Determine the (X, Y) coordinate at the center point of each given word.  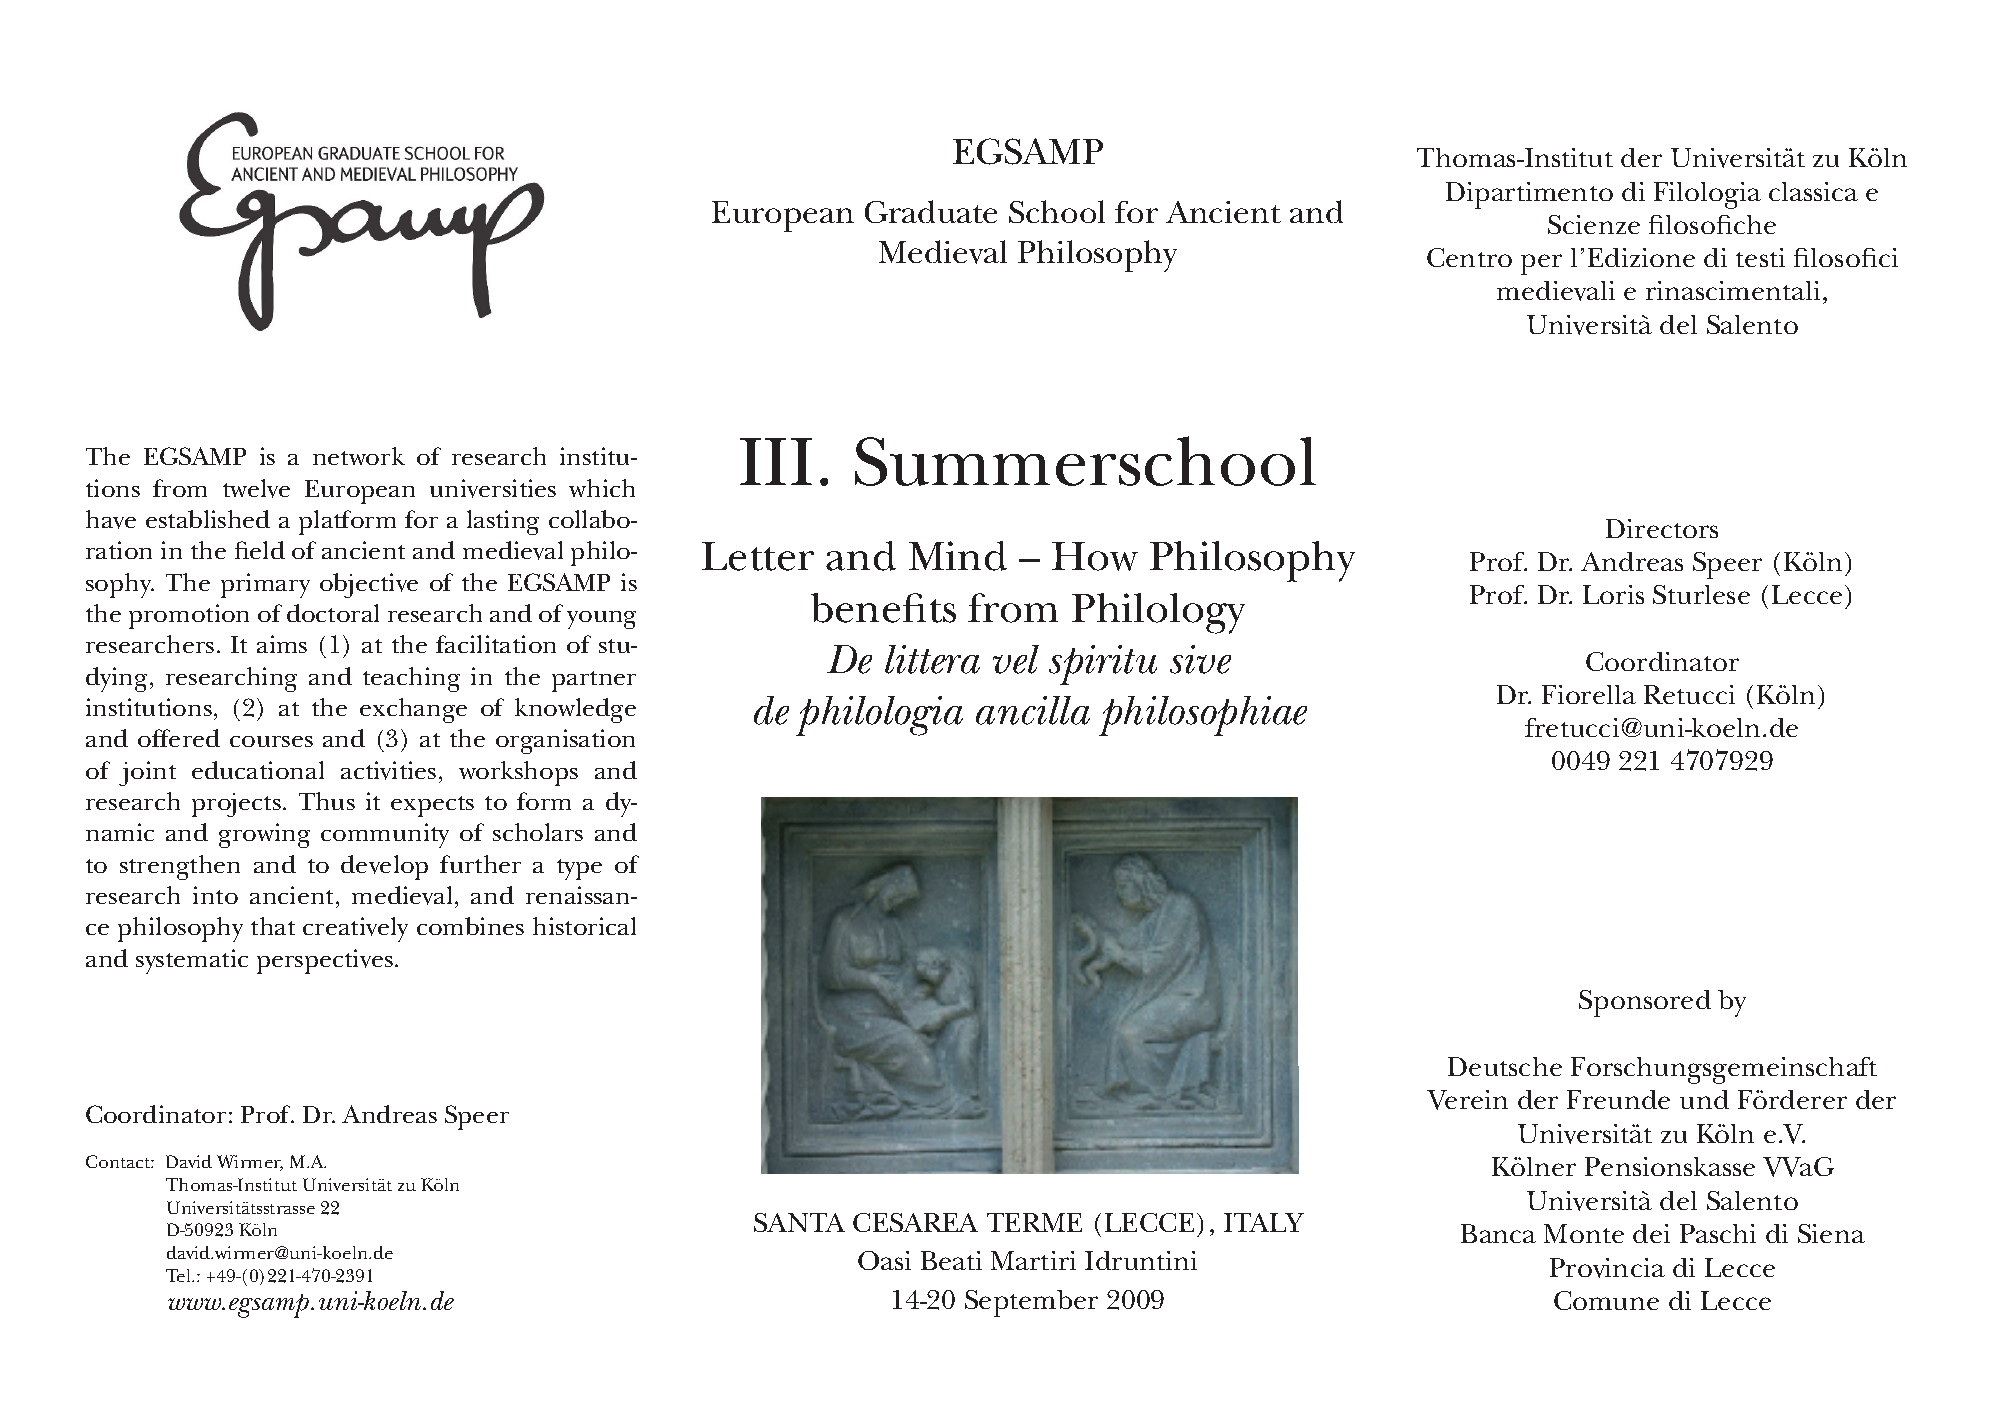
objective (369, 585)
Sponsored (1645, 1003)
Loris (1613, 594)
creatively (355, 929)
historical (584, 926)
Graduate (931, 211)
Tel (180, 1275)
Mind (958, 556)
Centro (1469, 257)
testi (1760, 257)
